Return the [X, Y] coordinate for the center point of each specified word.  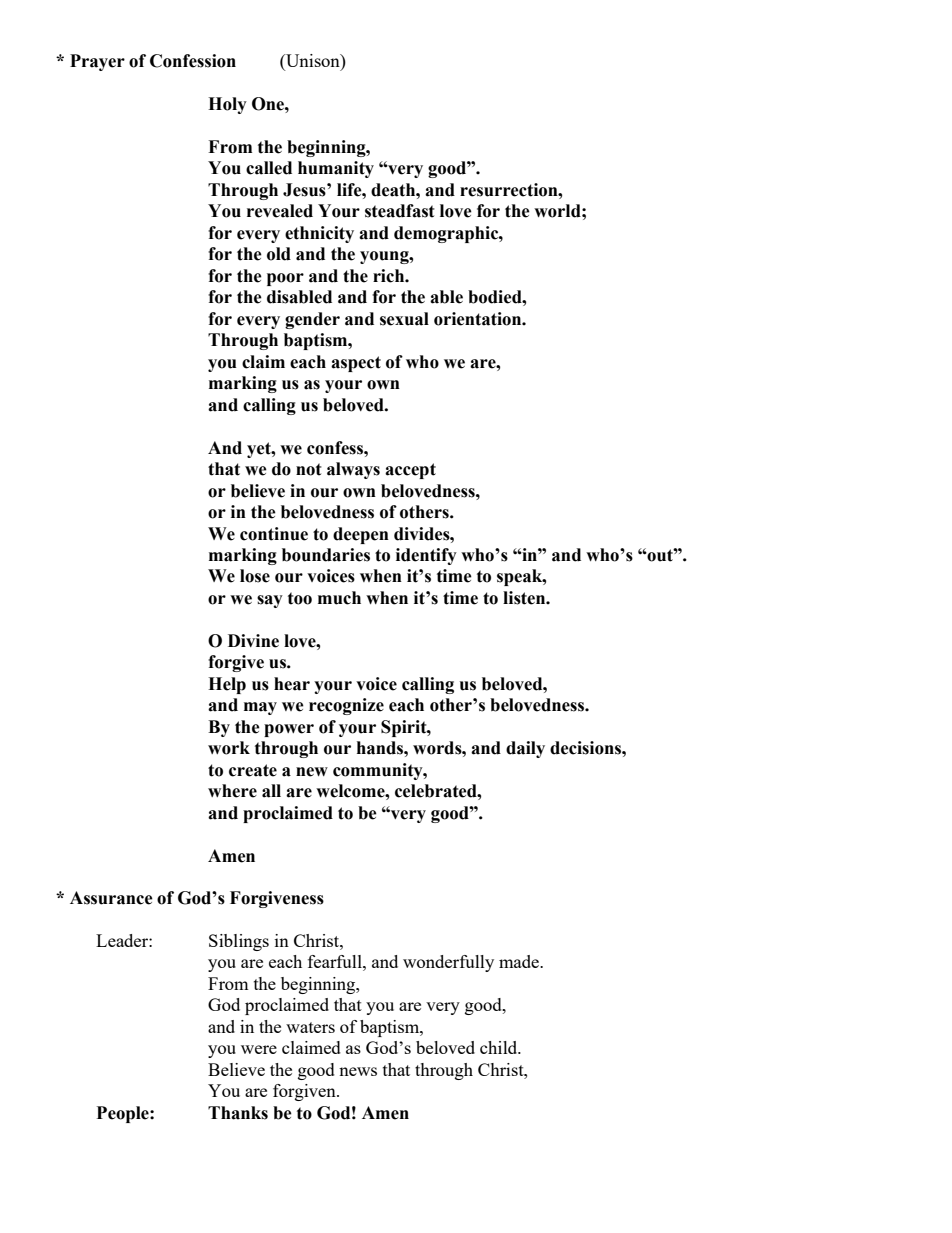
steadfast [400, 211]
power [289, 730]
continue [274, 534]
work [229, 748]
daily [525, 749]
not [309, 469]
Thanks [238, 1113]
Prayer [97, 62]
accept [410, 471]
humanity [336, 169]
